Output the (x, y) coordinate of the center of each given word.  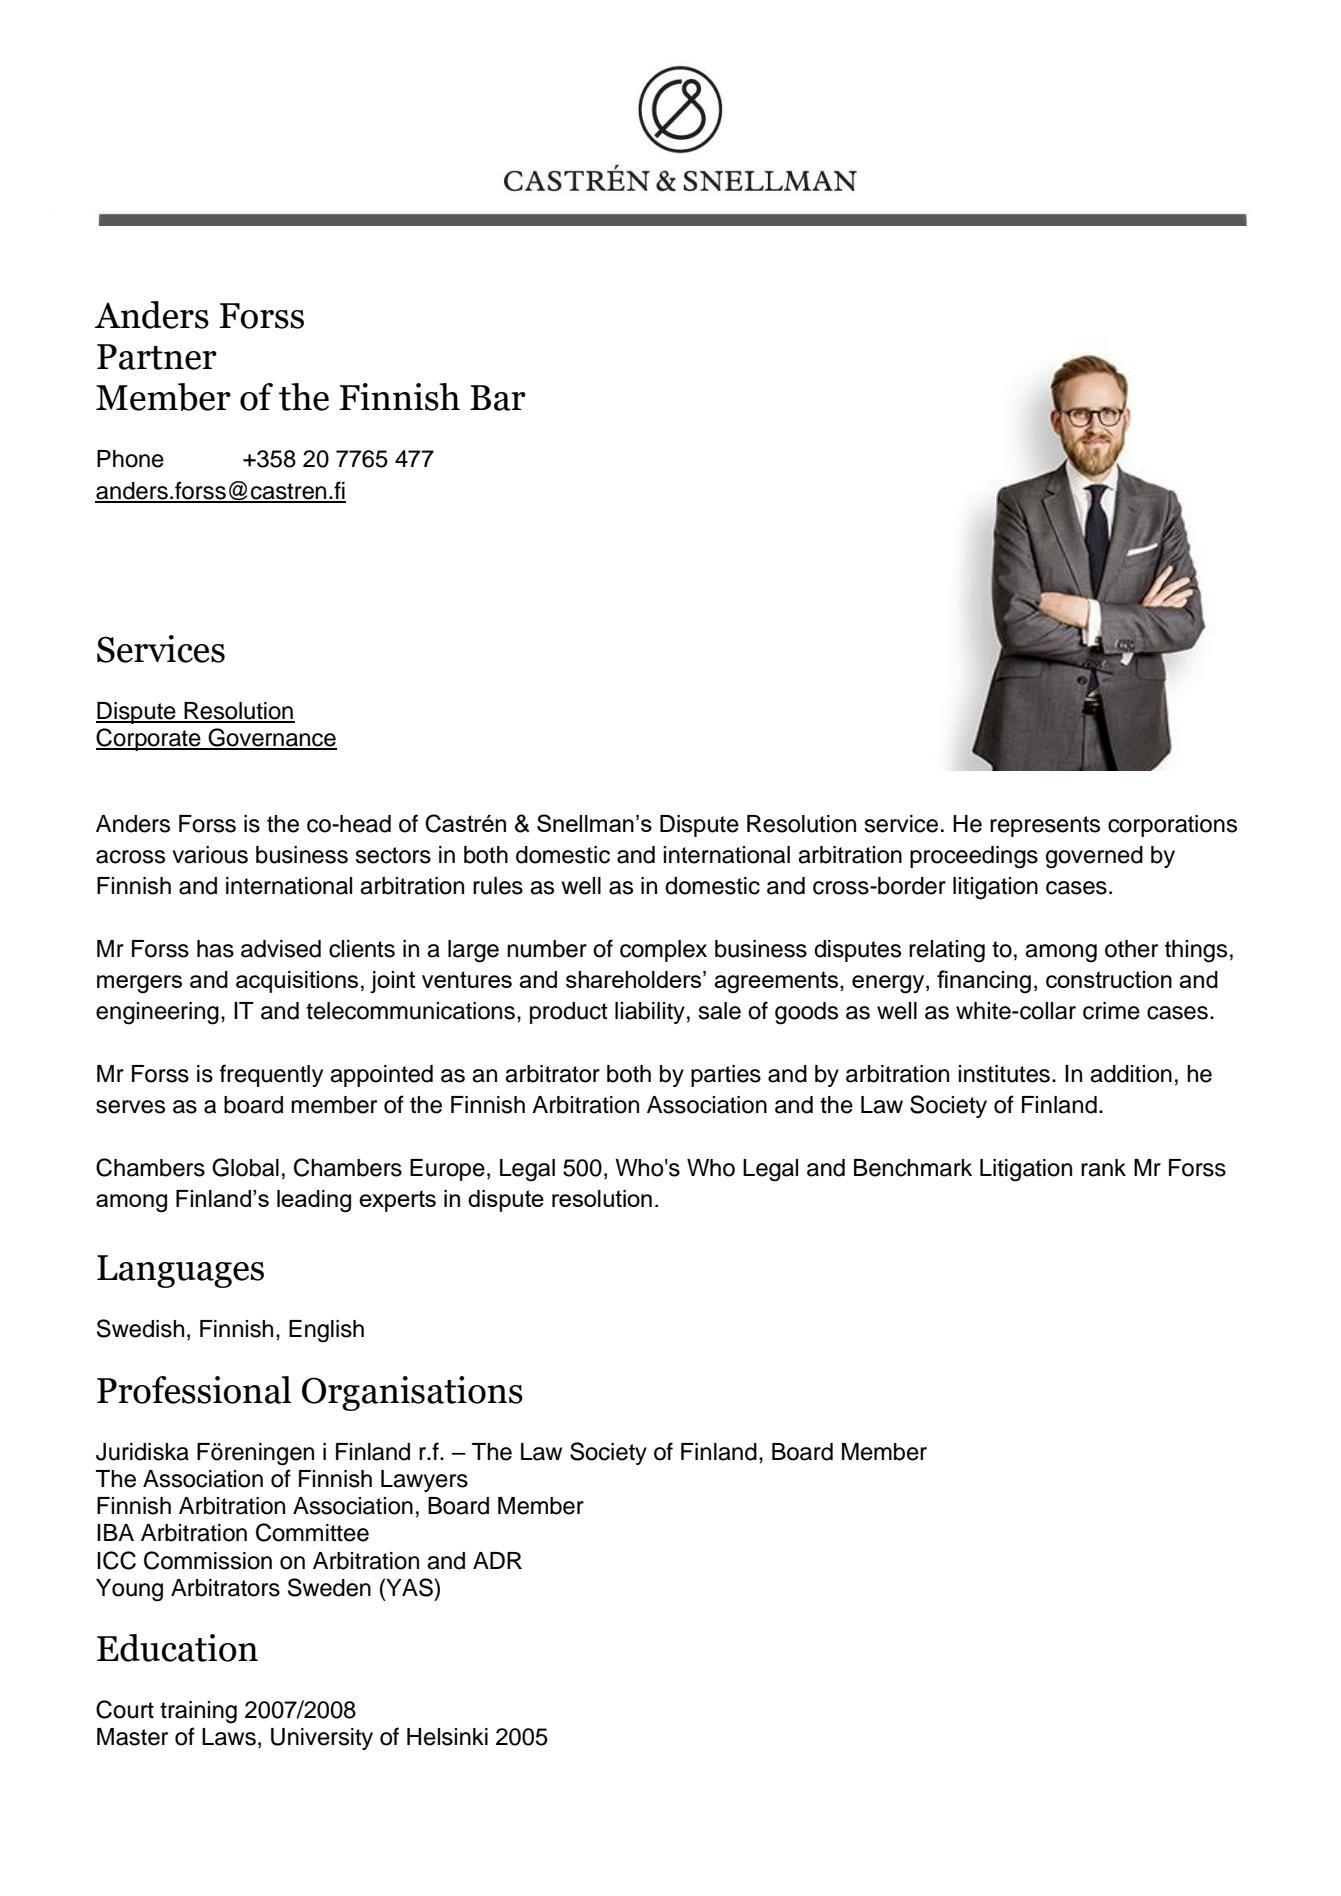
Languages (180, 1271)
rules (498, 886)
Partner (157, 357)
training (198, 1712)
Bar (498, 398)
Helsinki (447, 1737)
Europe (447, 1170)
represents (1045, 826)
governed (1094, 857)
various (210, 855)
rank (1103, 1168)
